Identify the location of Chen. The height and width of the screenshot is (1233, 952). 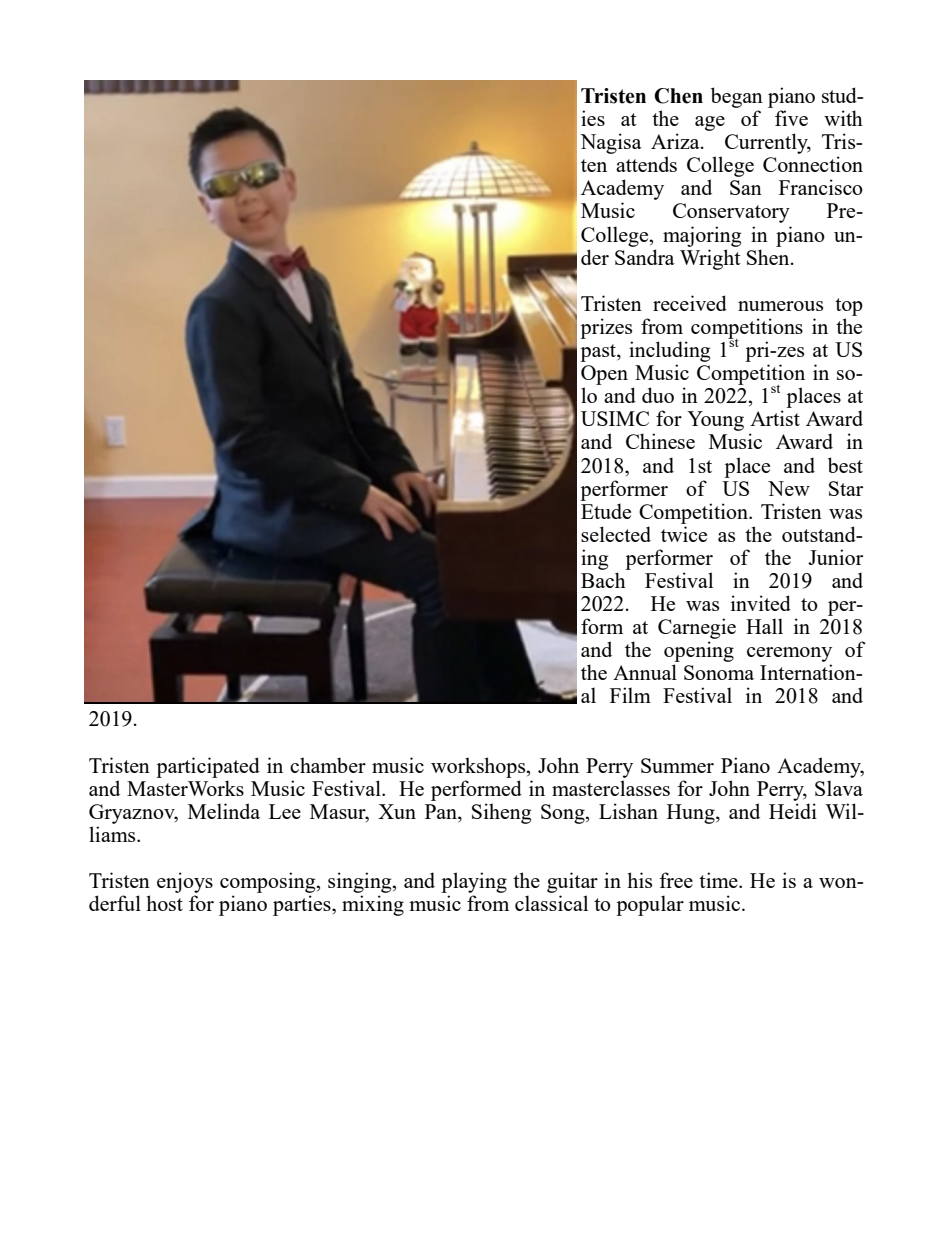
(678, 96).
